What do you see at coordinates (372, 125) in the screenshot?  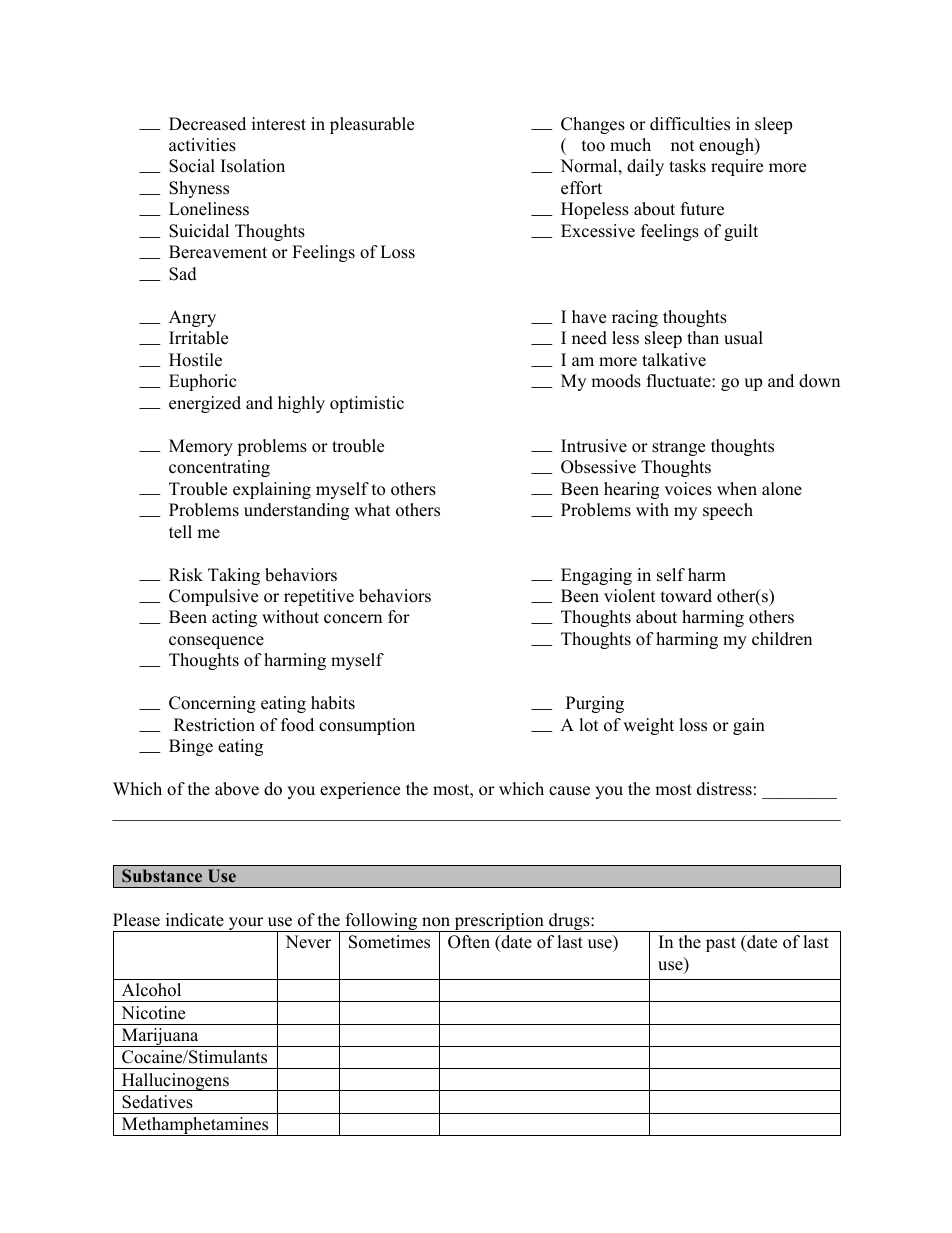 I see `pleasurable` at bounding box center [372, 125].
